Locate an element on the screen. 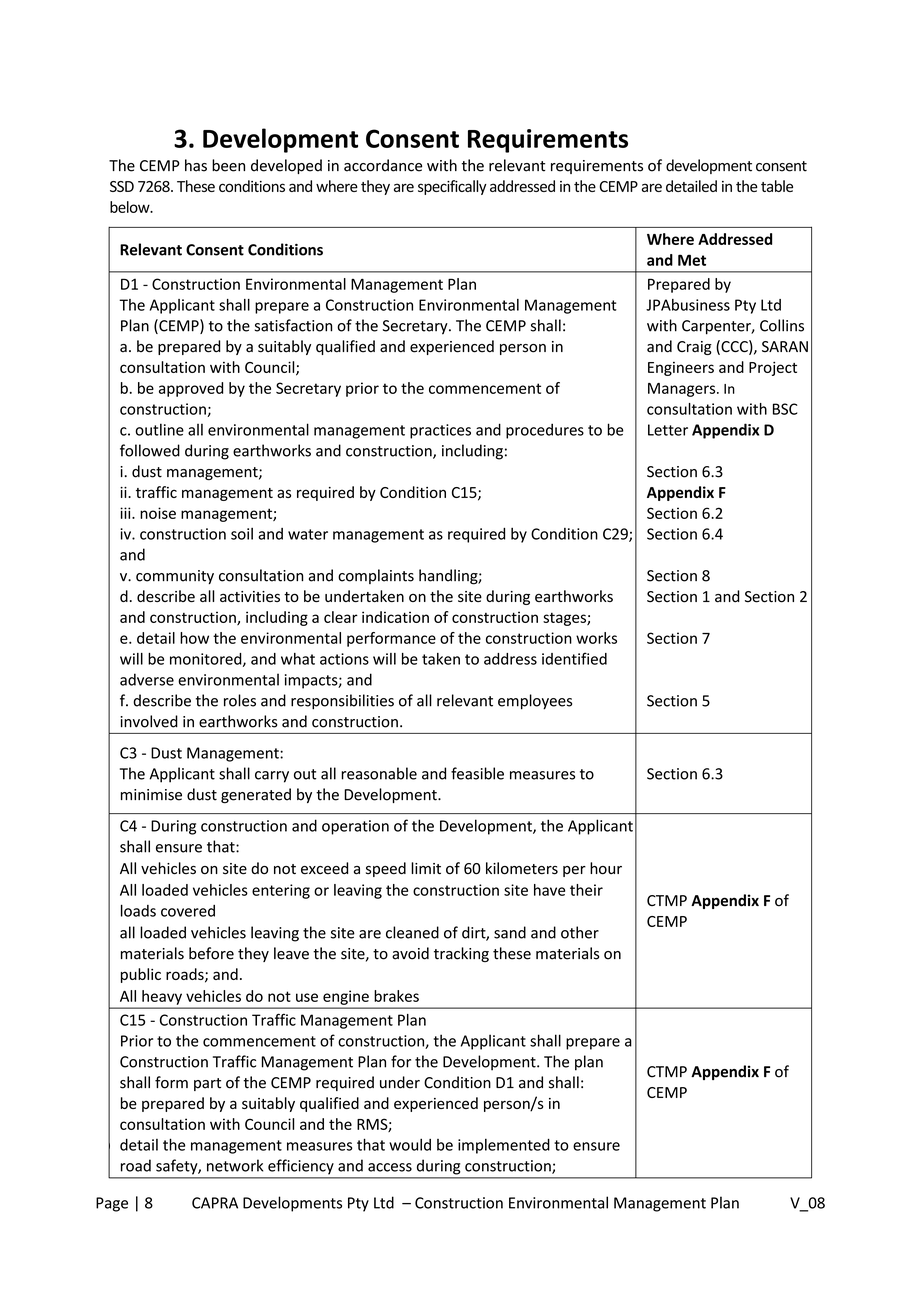 This screenshot has height=1307, width=924. feasible is located at coordinates (477, 773).
